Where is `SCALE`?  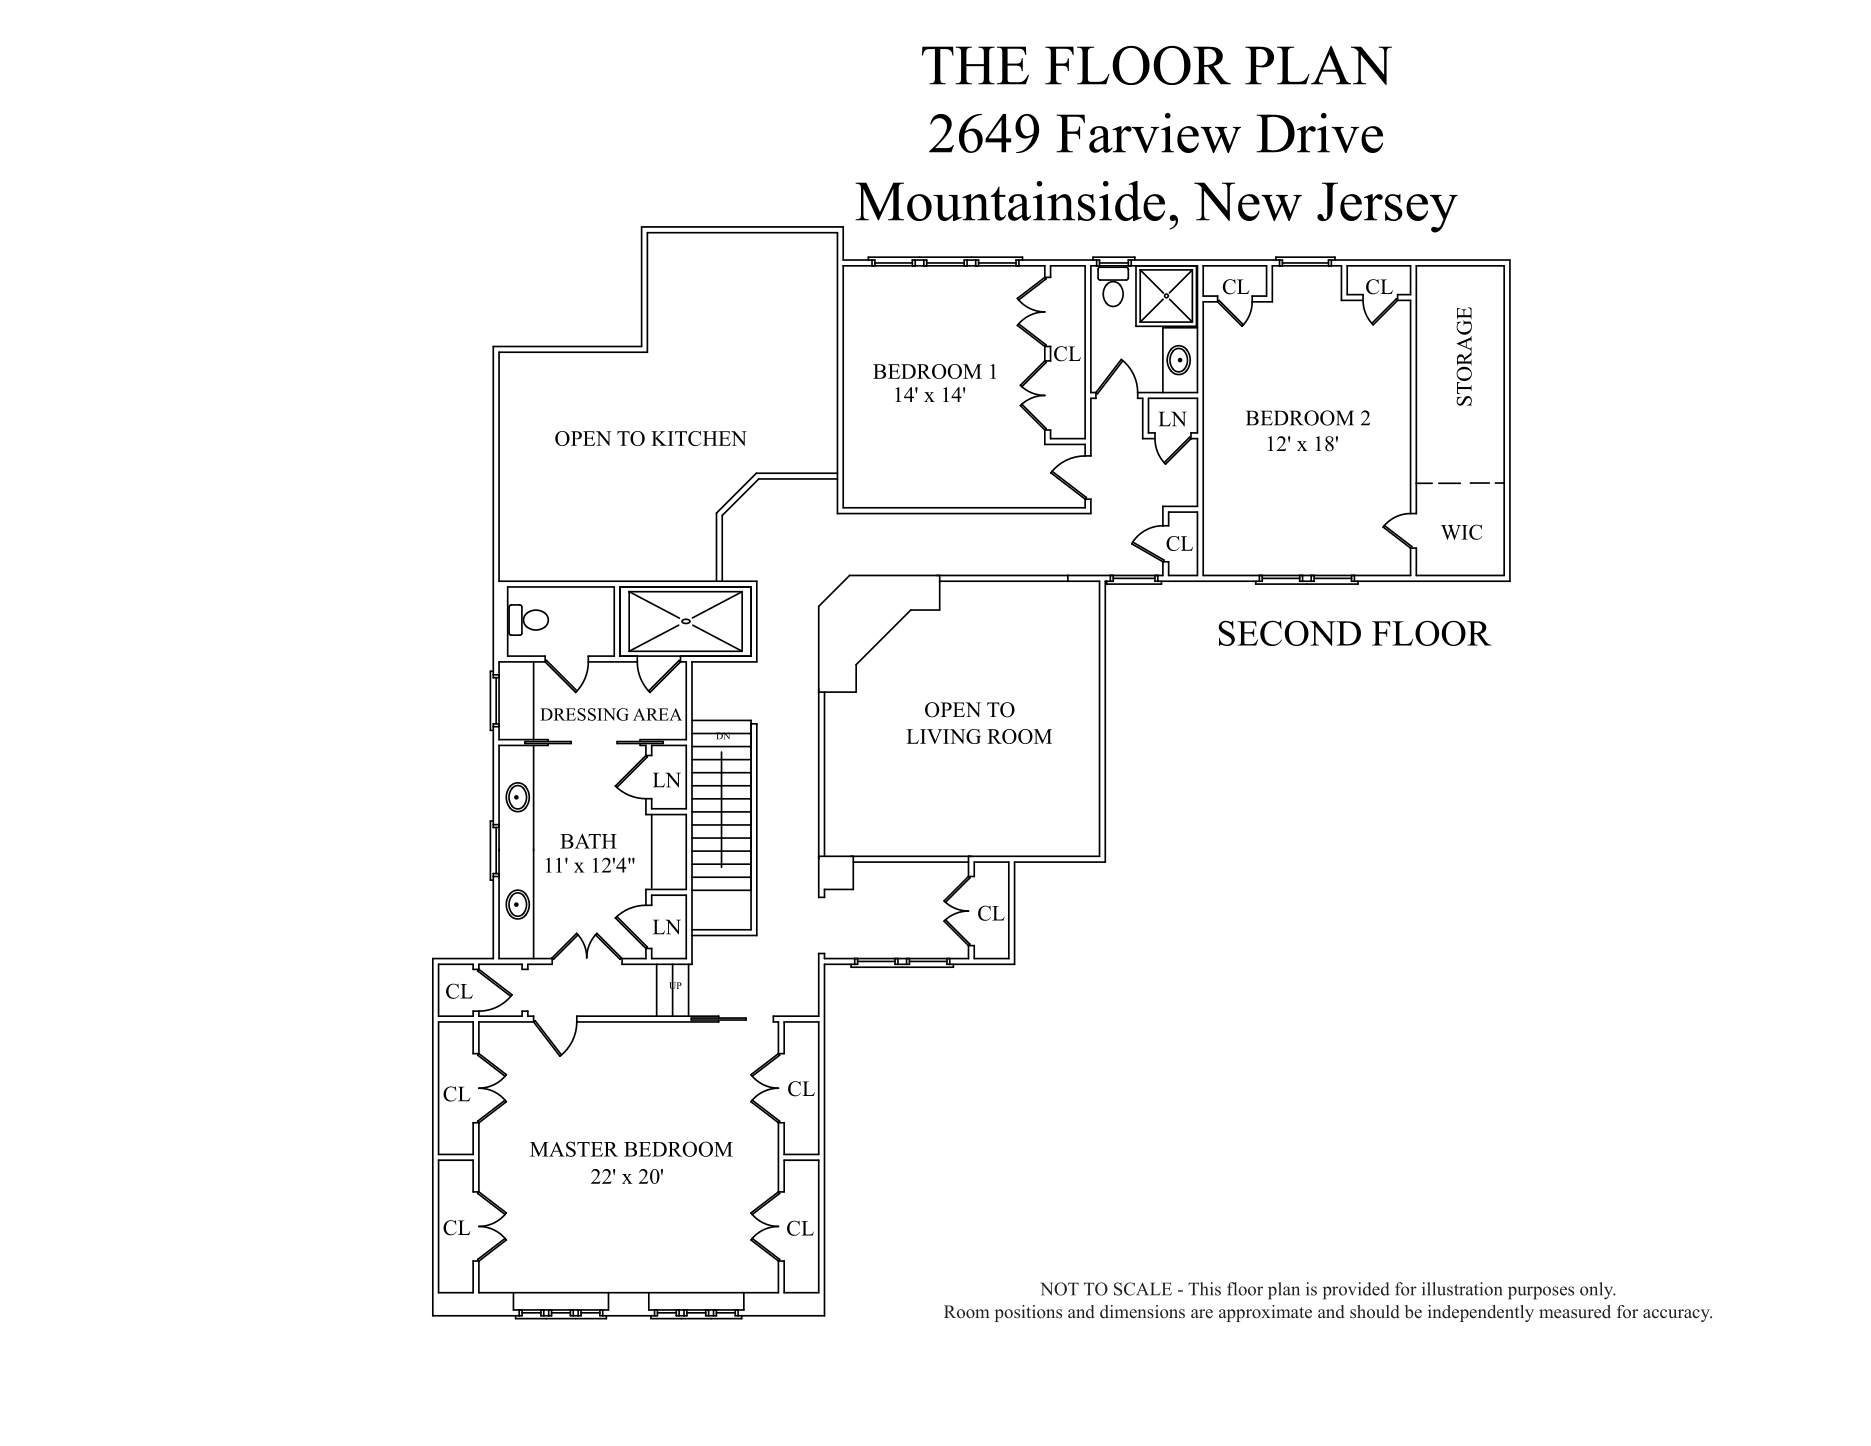 SCALE is located at coordinates (1143, 1289).
